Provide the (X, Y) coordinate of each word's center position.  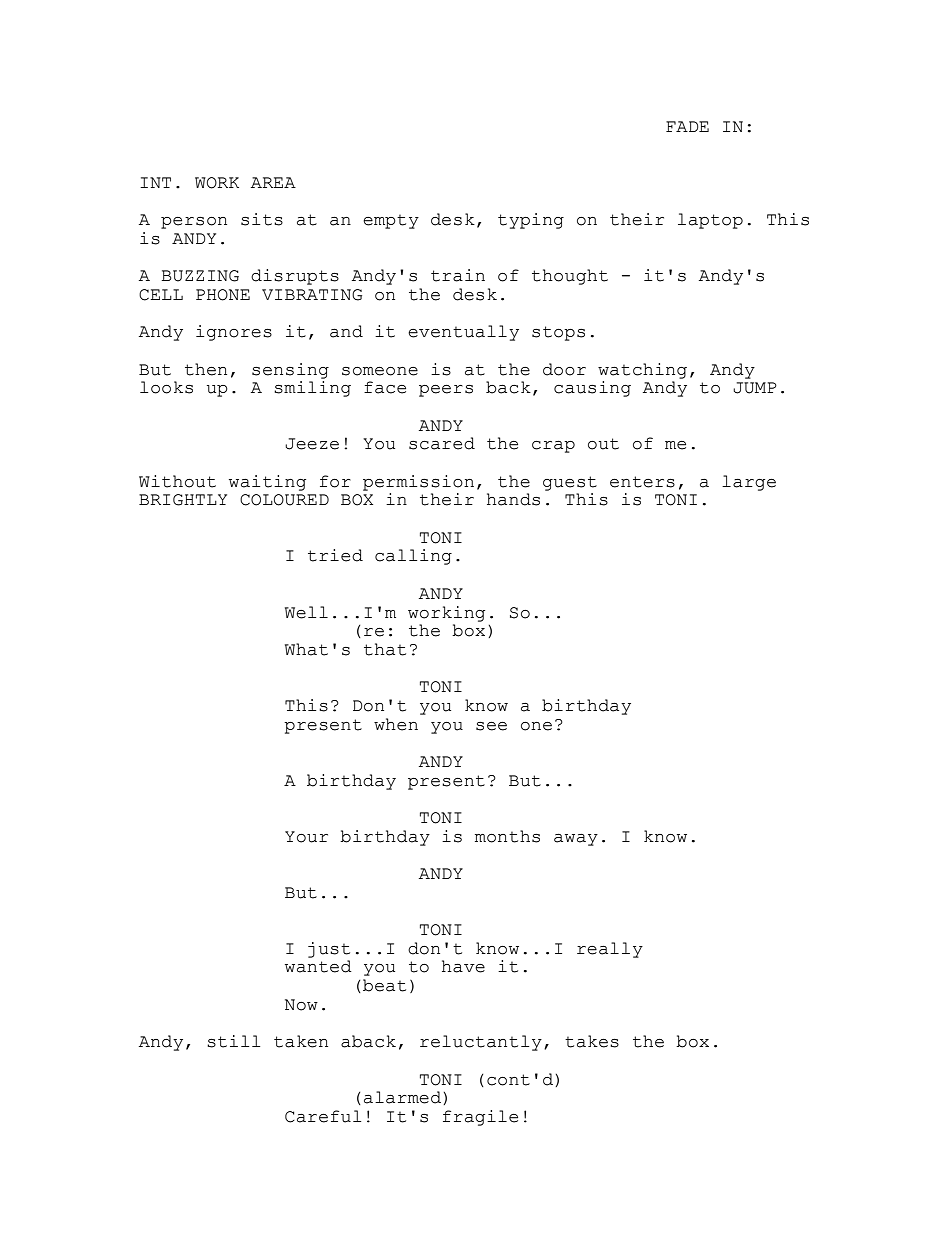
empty (391, 222)
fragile (480, 1118)
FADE (687, 126)
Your (306, 837)
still (233, 1041)
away (576, 840)
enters (642, 482)
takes (592, 1041)
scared (442, 443)
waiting (267, 483)
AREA (273, 182)
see (491, 726)
